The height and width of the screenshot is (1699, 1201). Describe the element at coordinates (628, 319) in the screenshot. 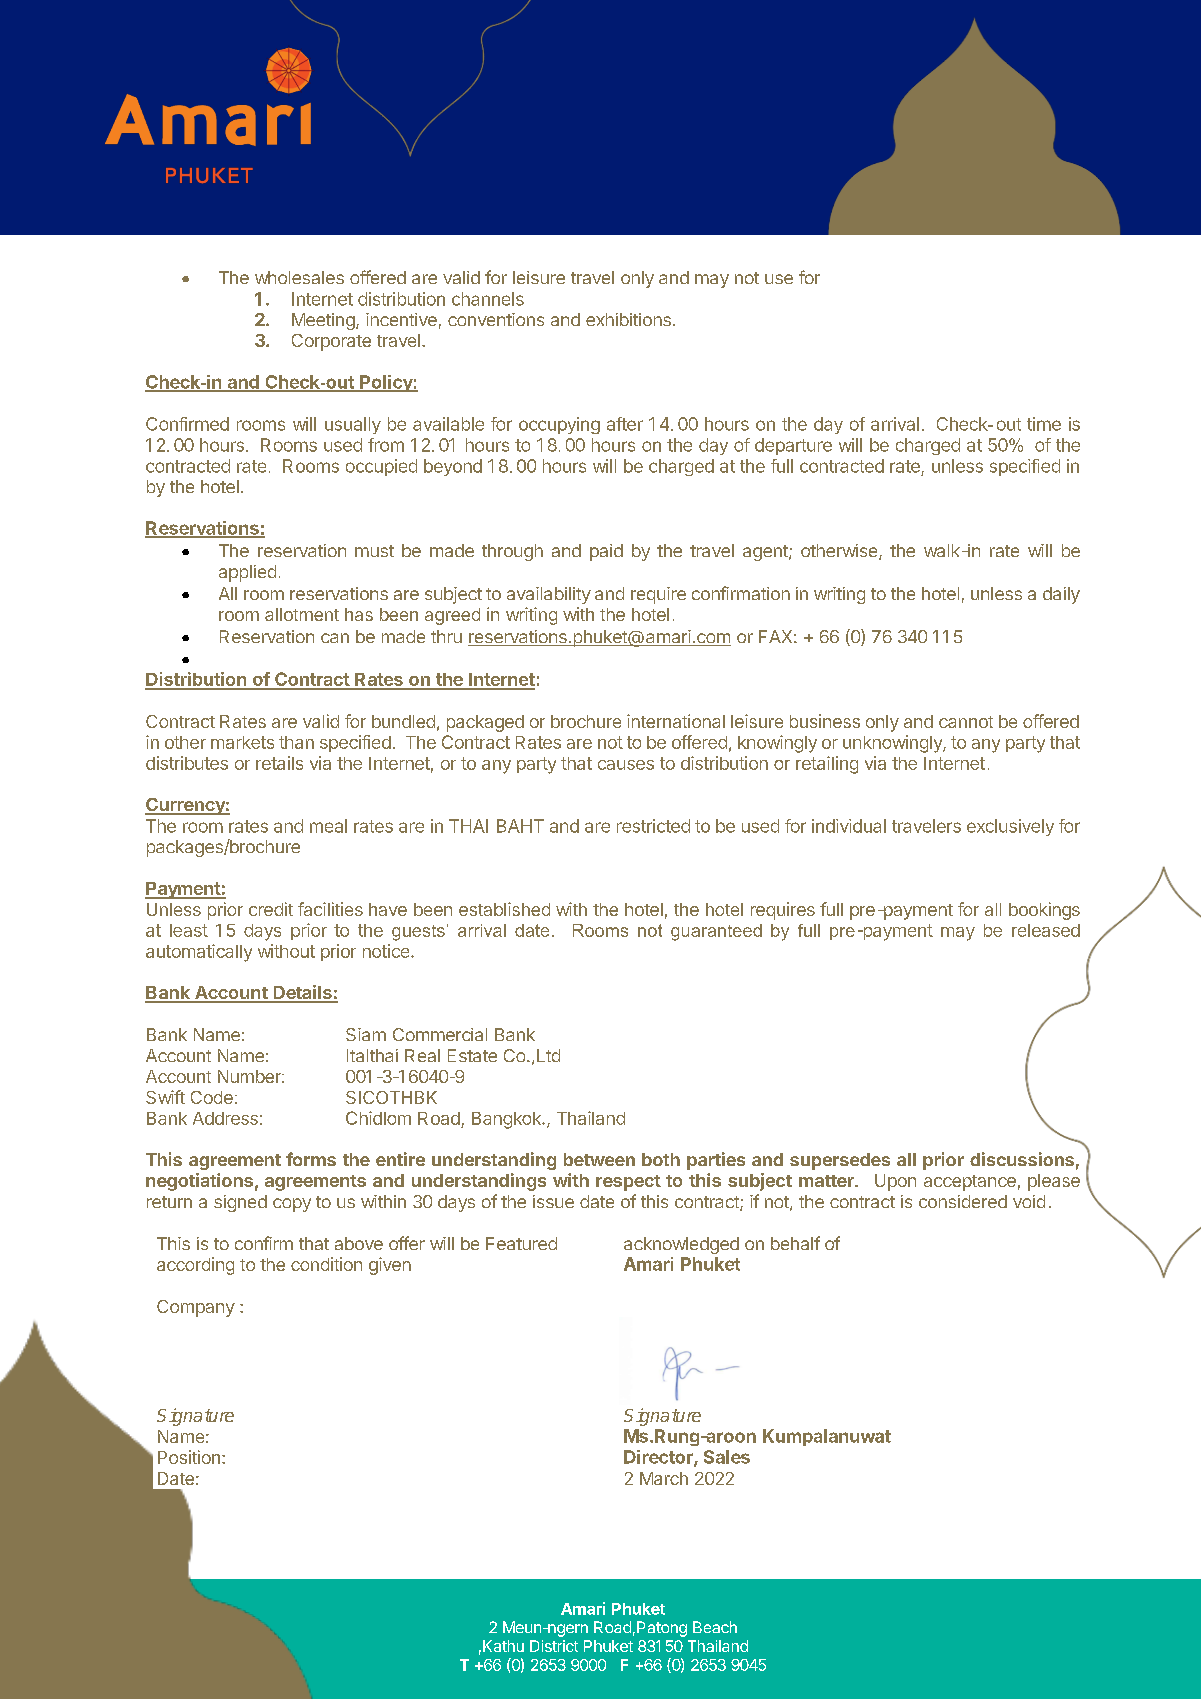

I see `exhibitions` at that location.
